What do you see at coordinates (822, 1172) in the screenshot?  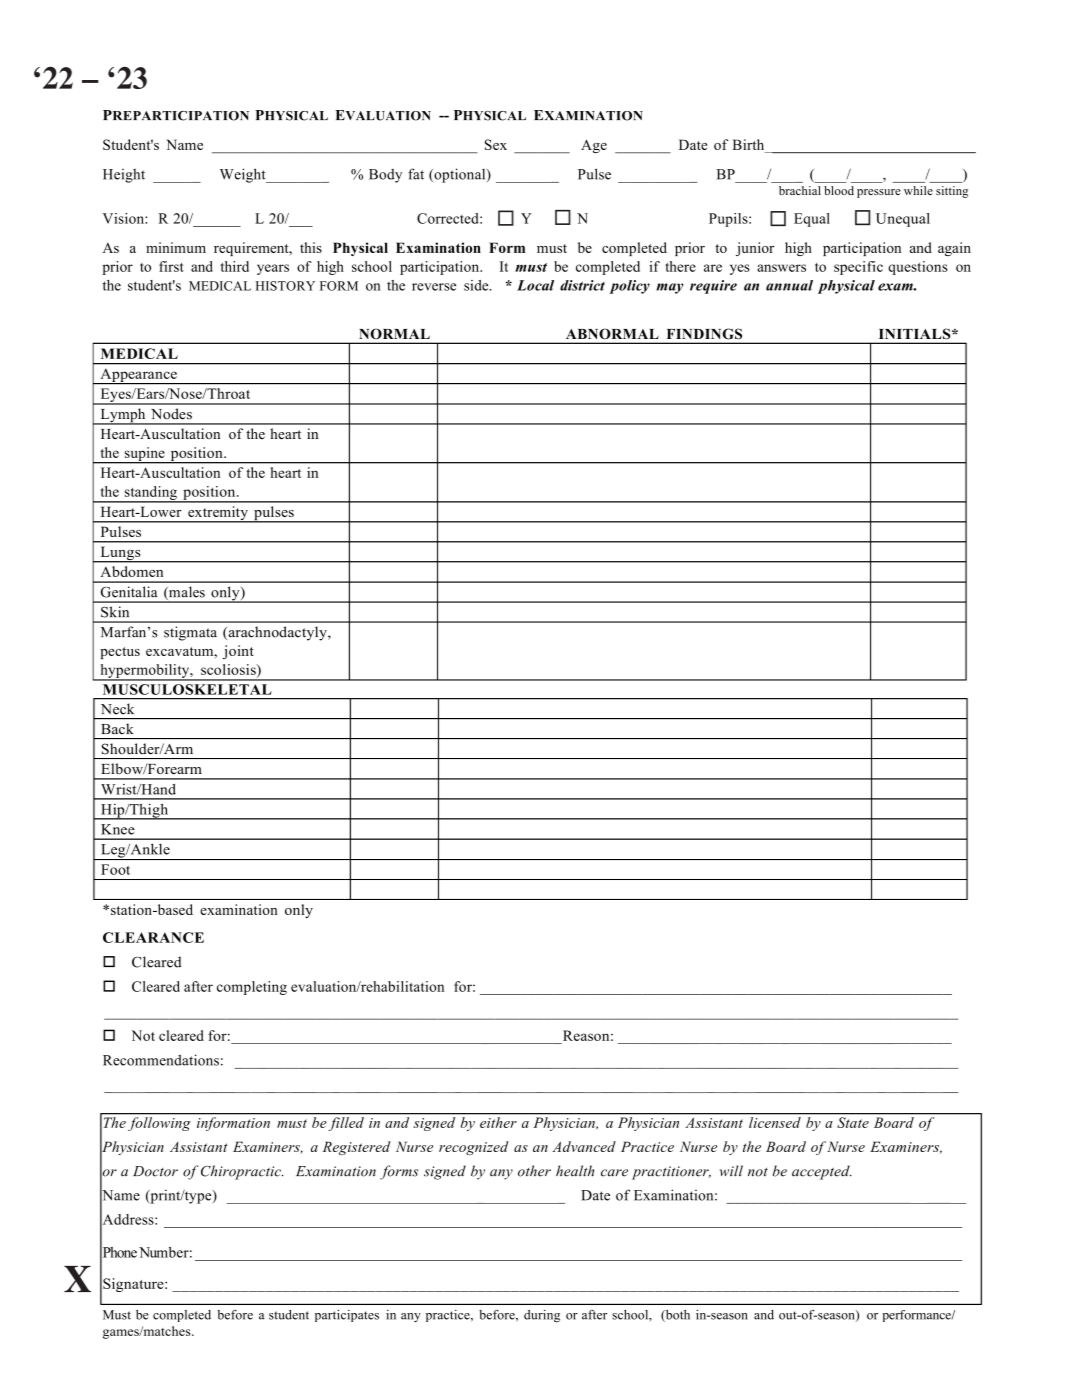 I see `accepted` at bounding box center [822, 1172].
